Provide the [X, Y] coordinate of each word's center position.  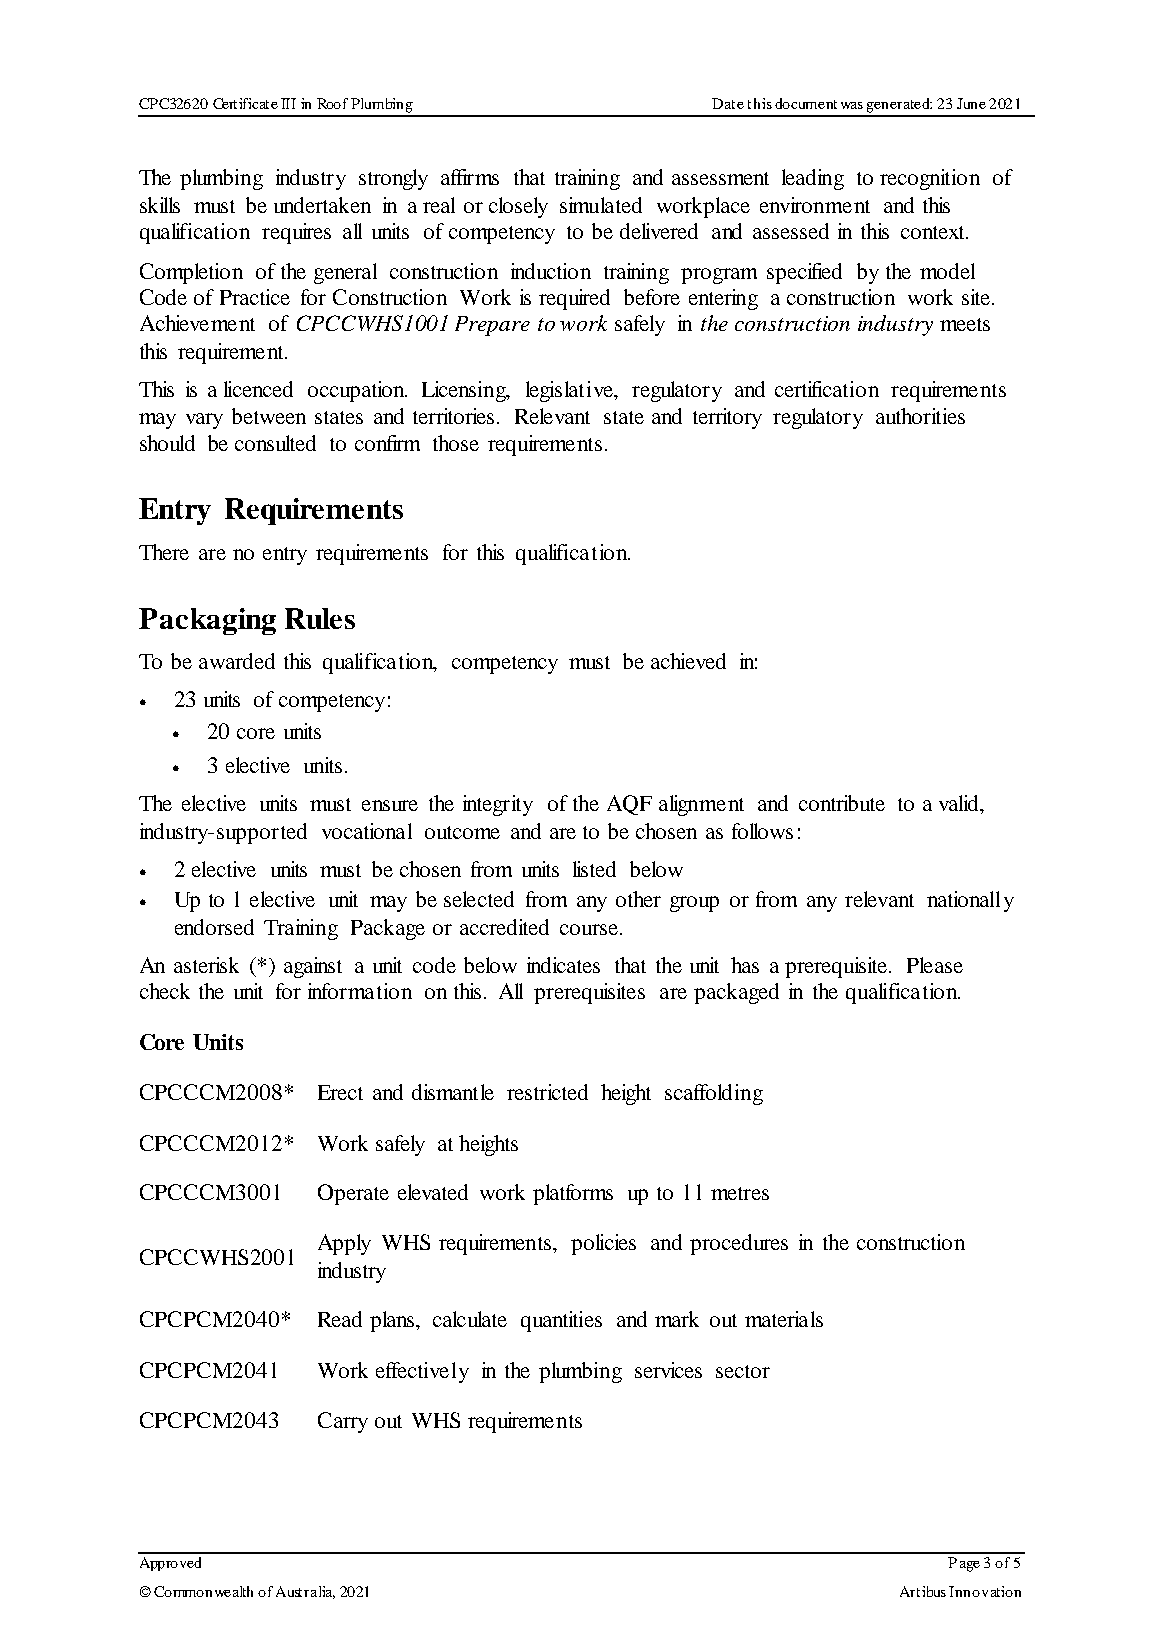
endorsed [214, 927]
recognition [930, 179]
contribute [842, 803]
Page [964, 1564]
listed [594, 869]
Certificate [245, 103]
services [668, 1370]
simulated [601, 205]
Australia [305, 1592]
